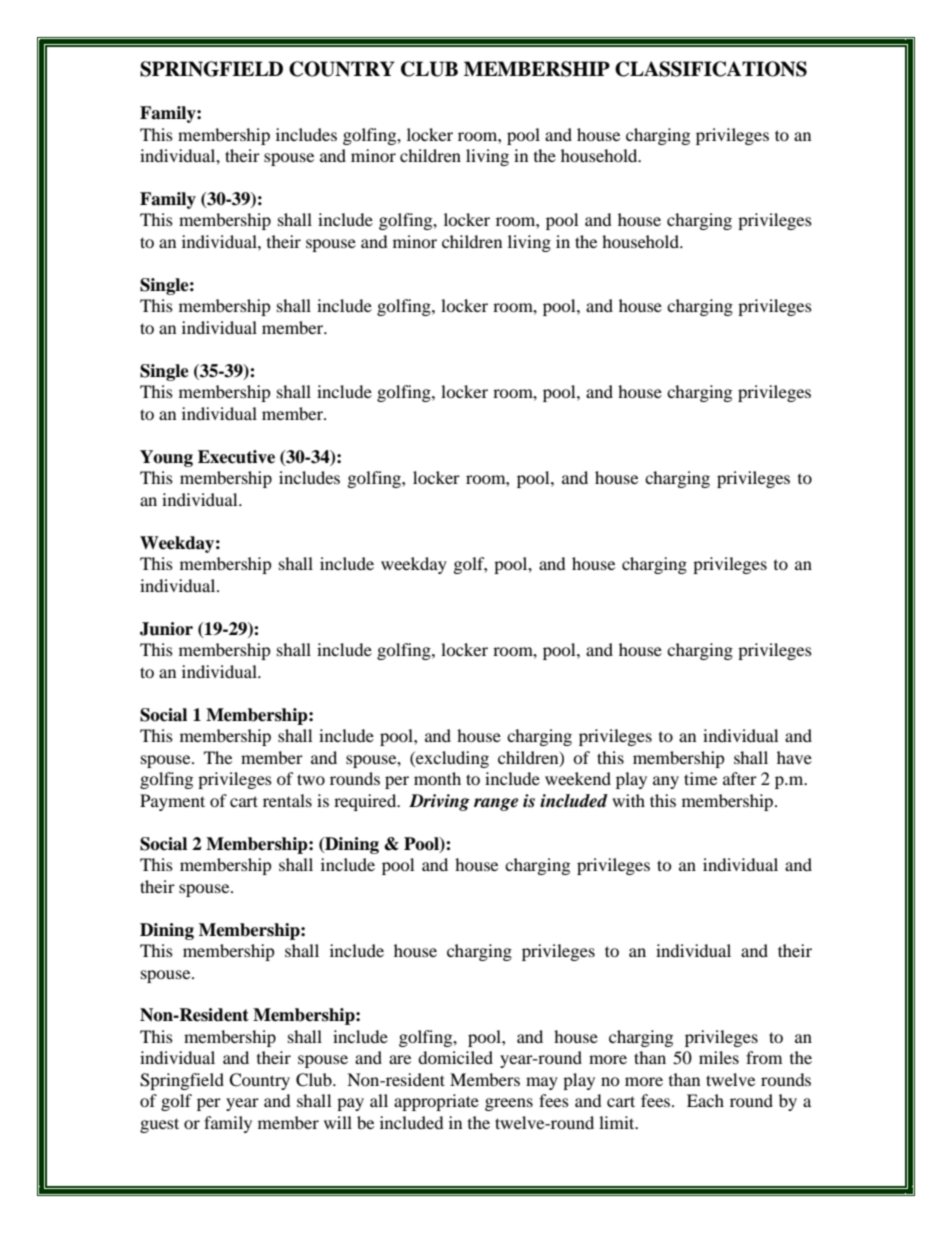 The height and width of the screenshot is (1233, 952). Describe the element at coordinates (705, 1100) in the screenshot. I see `Each` at that location.
